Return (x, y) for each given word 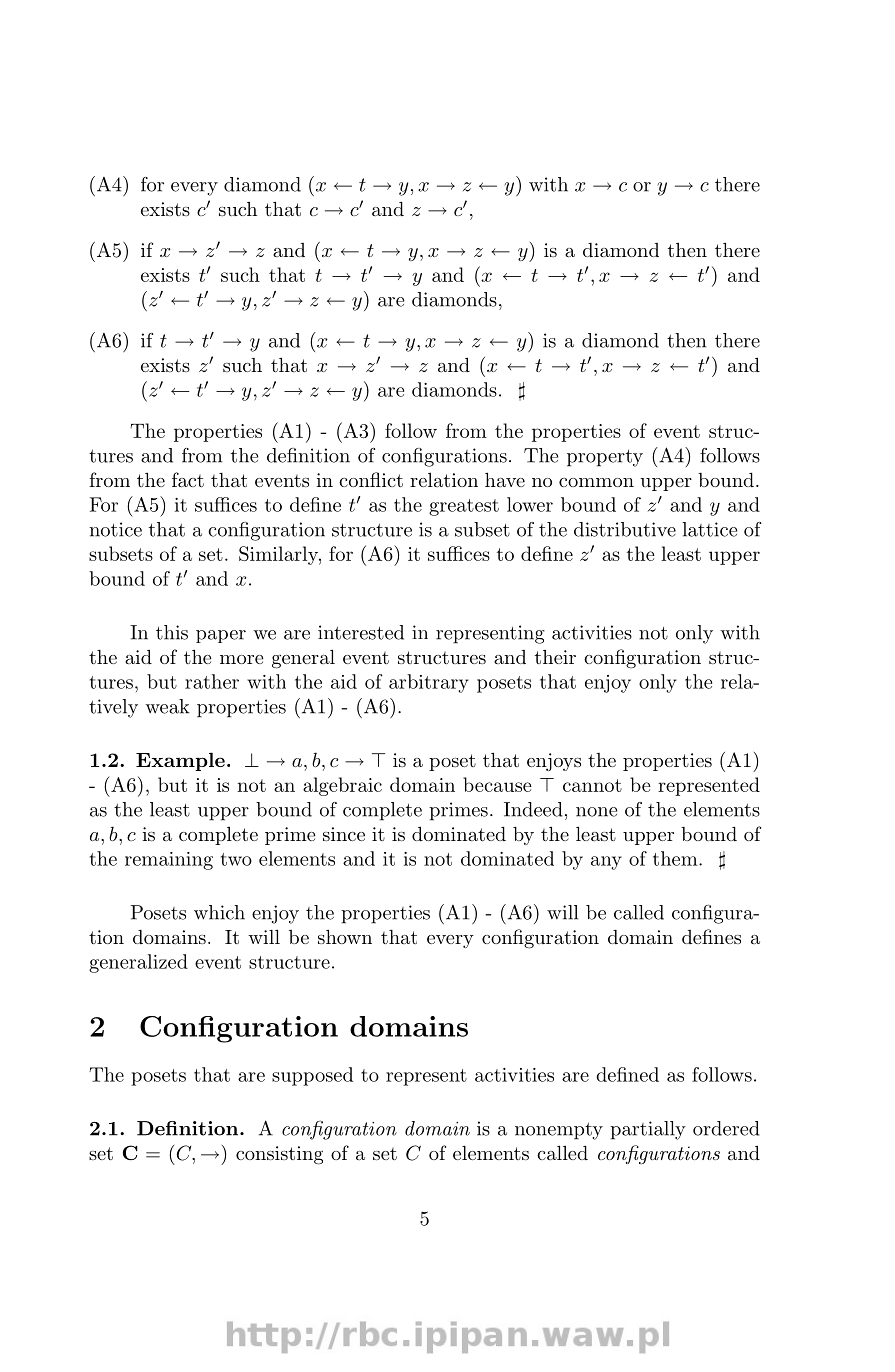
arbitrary (429, 683)
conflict (371, 479)
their (555, 657)
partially (648, 1130)
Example (180, 761)
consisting (279, 1155)
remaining (169, 861)
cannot (592, 785)
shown (345, 936)
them (675, 858)
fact (188, 479)
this (172, 632)
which (219, 912)
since (344, 834)
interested (361, 632)
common (596, 482)
